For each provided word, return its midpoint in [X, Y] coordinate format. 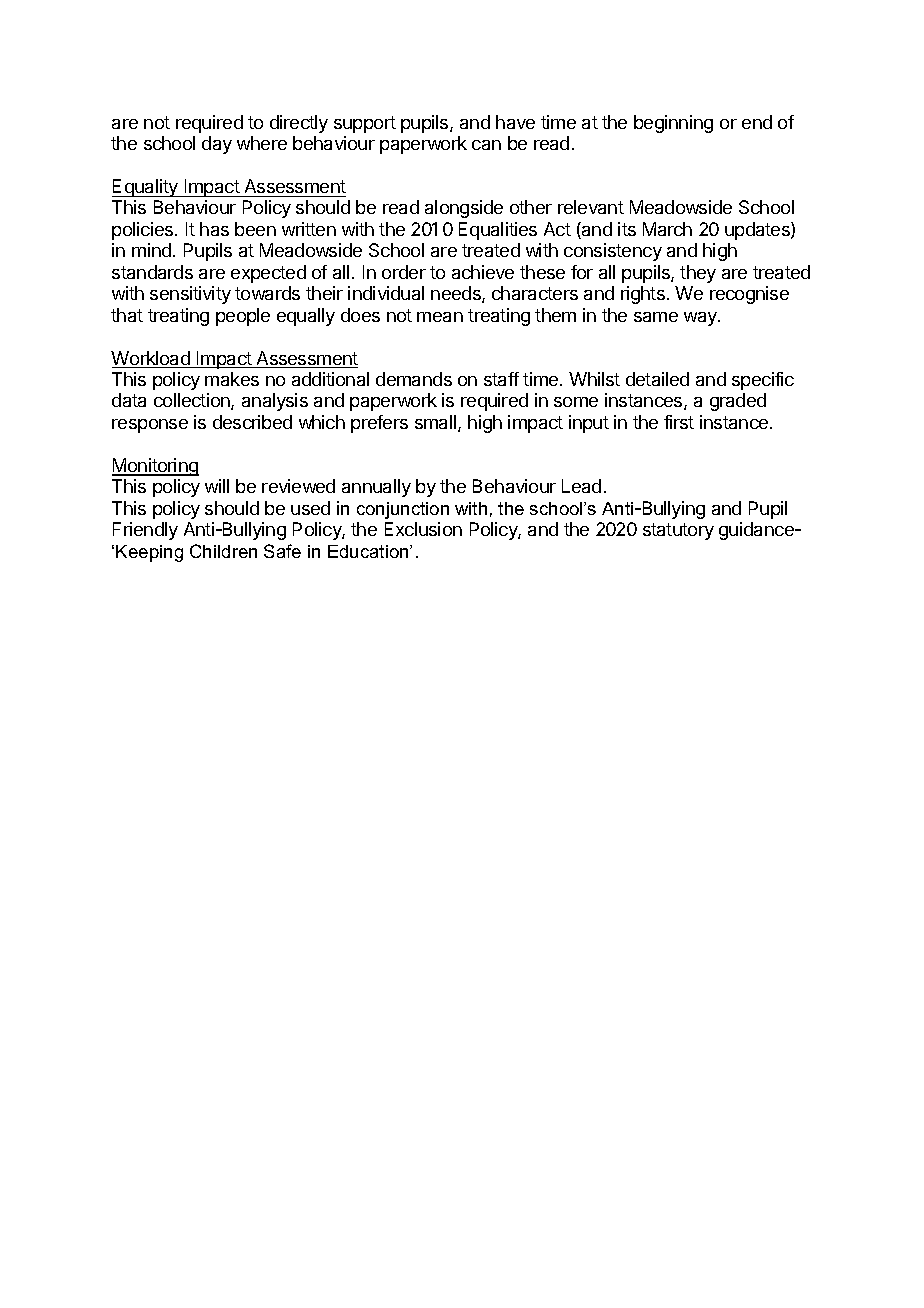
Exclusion [423, 529]
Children [223, 551]
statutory [678, 531]
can [486, 145]
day [217, 145]
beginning [673, 124]
